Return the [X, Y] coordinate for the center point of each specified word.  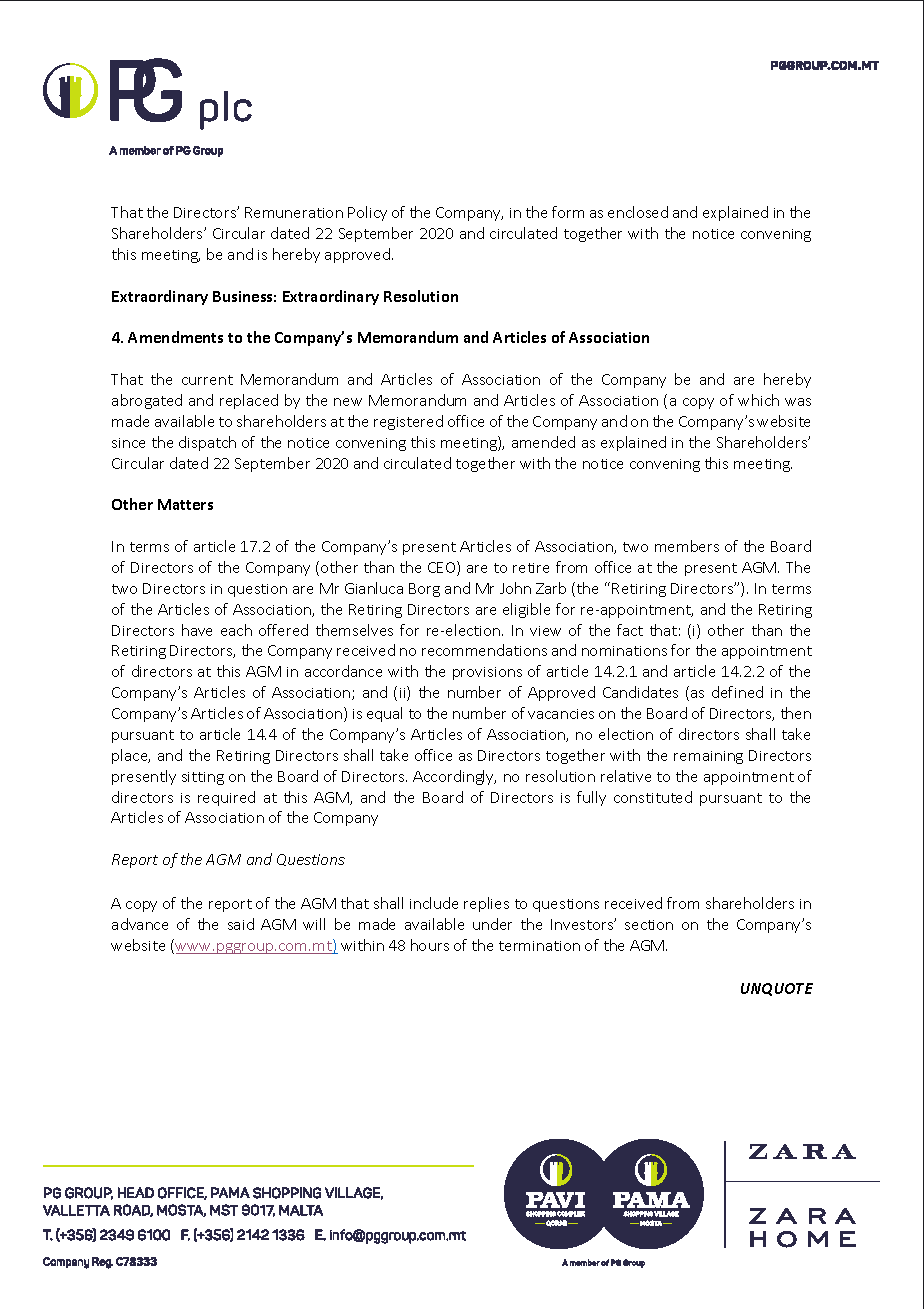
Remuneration [294, 212]
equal [384, 714]
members [687, 546]
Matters [185, 504]
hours [430, 945]
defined [737, 692]
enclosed [638, 212]
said [241, 924]
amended [543, 442]
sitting [203, 778]
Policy [367, 213]
